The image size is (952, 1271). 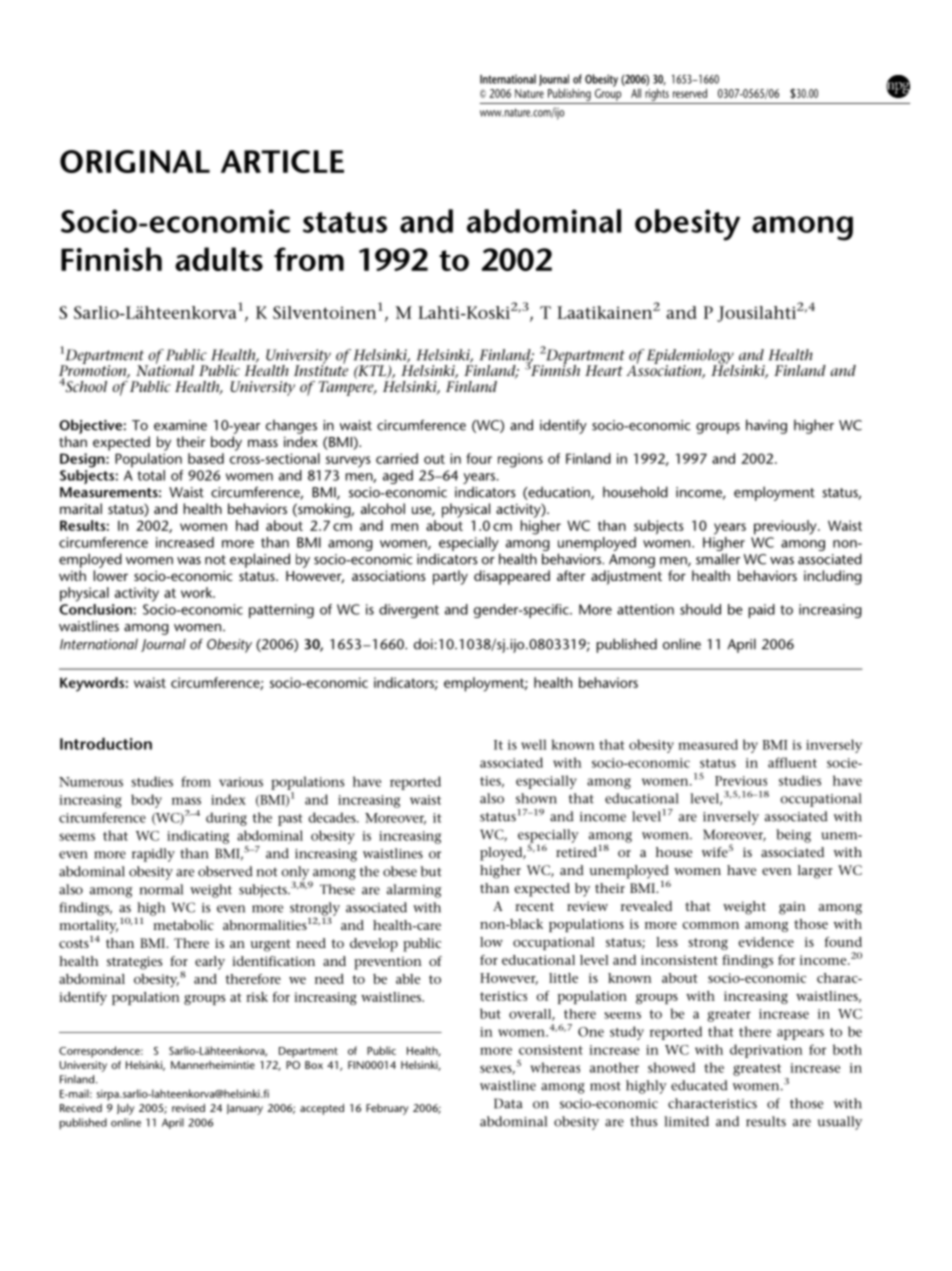 I want to click on paid, so click(x=762, y=611).
